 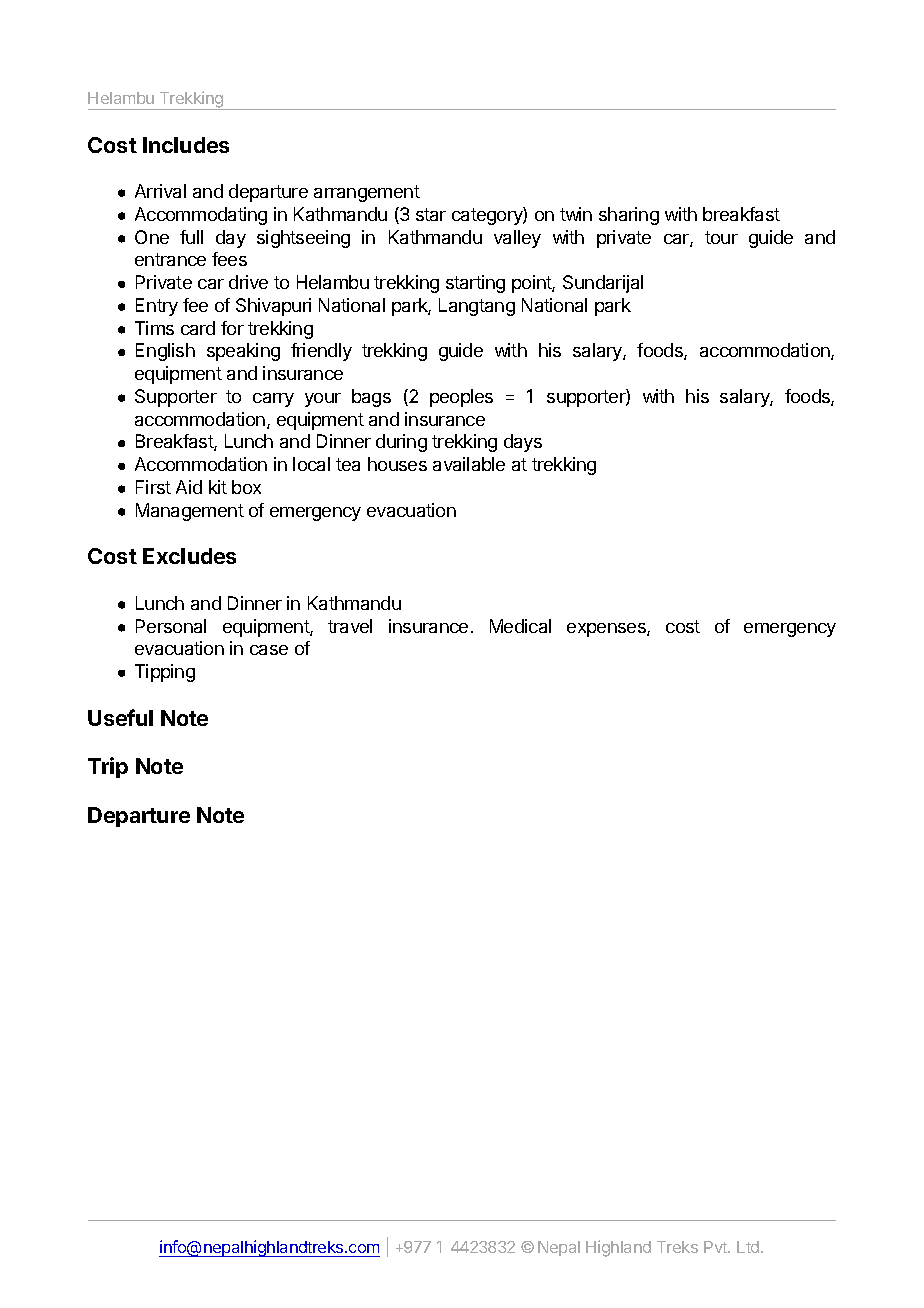 What do you see at coordinates (350, 626) in the screenshot?
I see `travel` at bounding box center [350, 626].
